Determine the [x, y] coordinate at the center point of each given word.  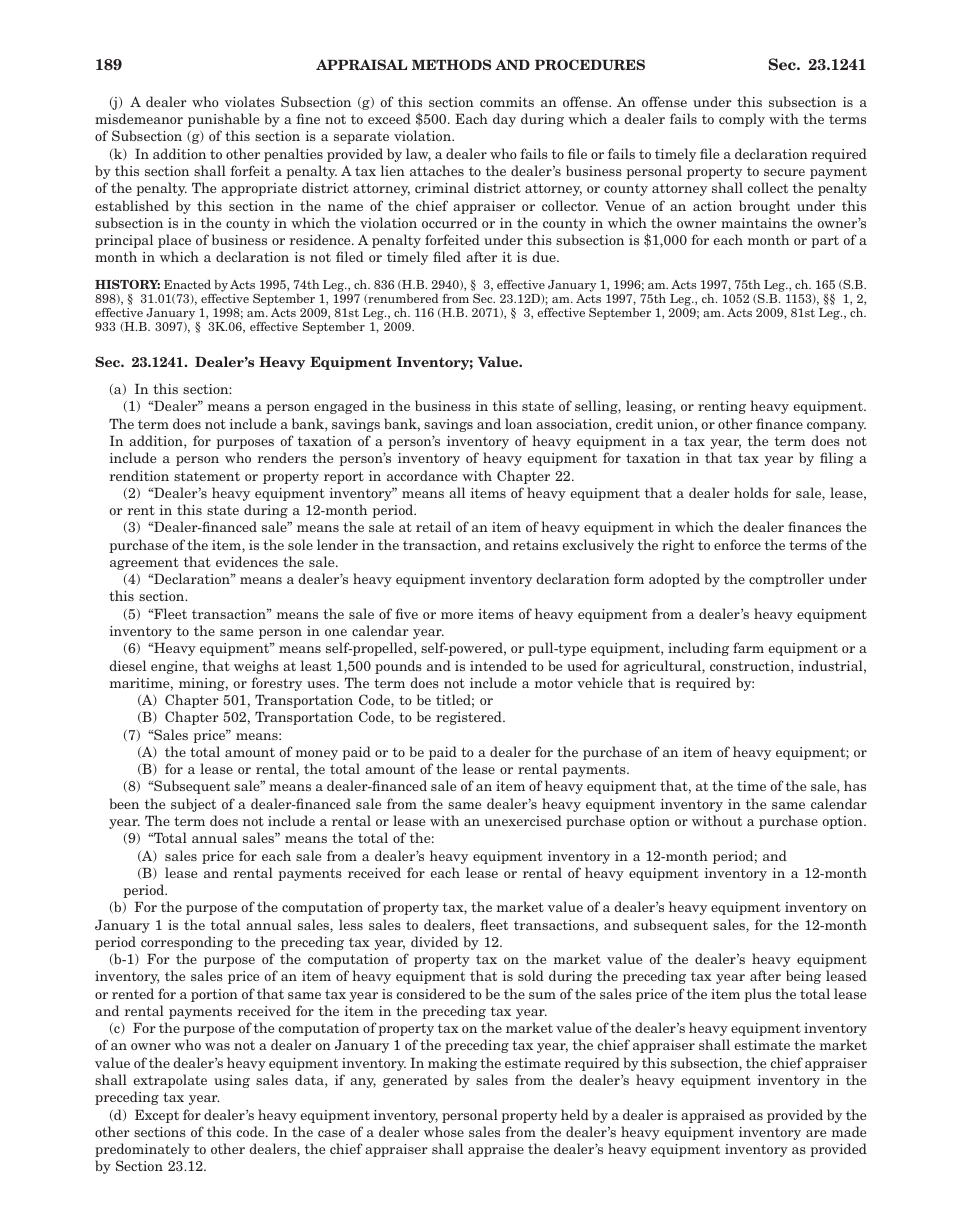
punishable [223, 120]
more [457, 615]
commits [507, 102]
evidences [247, 561]
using [232, 1081]
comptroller [786, 580]
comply [742, 120]
